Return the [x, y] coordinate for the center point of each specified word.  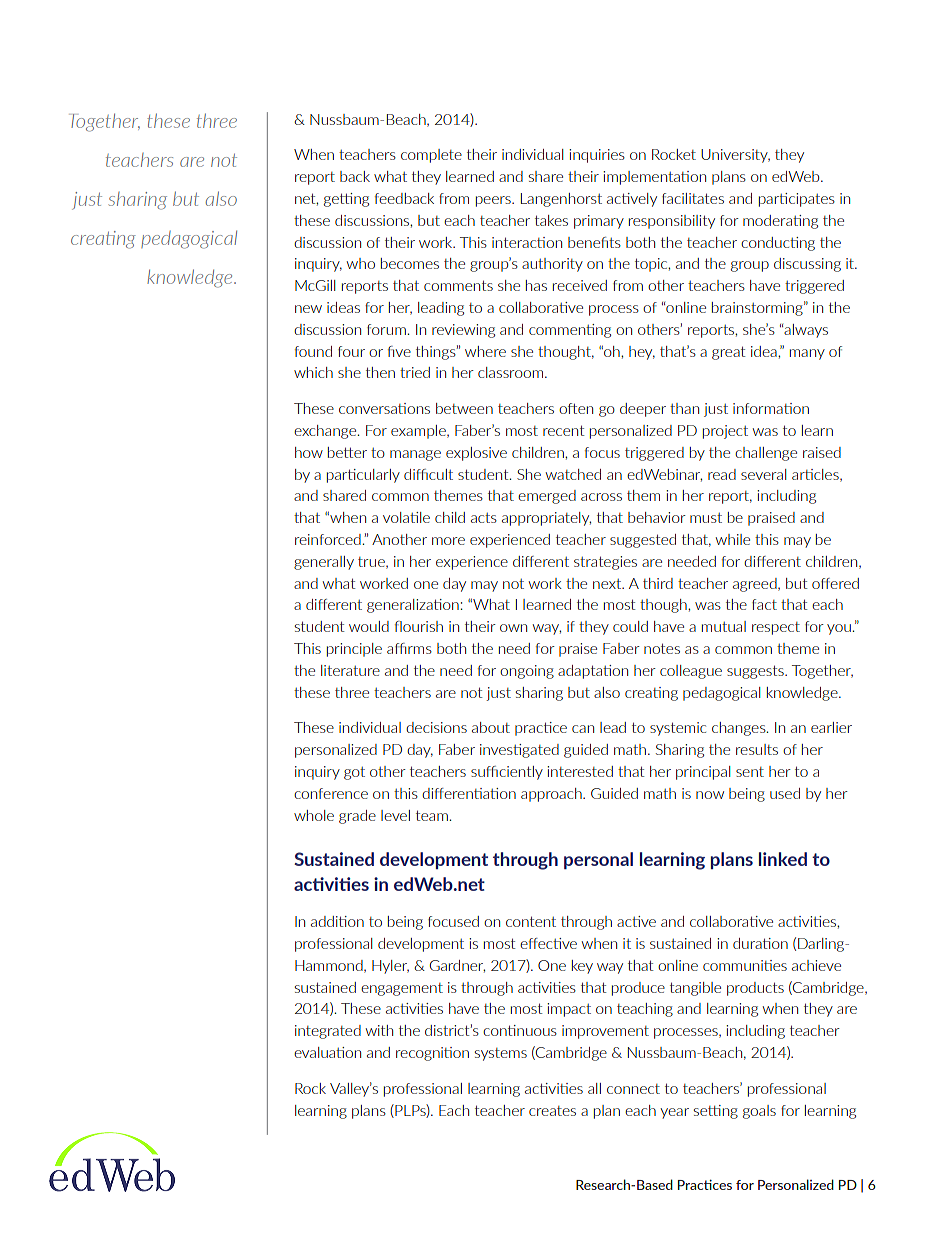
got [354, 773]
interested [580, 771]
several [763, 474]
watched [573, 474]
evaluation [327, 1052]
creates [552, 1111]
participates [797, 200]
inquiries [597, 156]
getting [346, 200]
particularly [363, 476]
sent [750, 772]
